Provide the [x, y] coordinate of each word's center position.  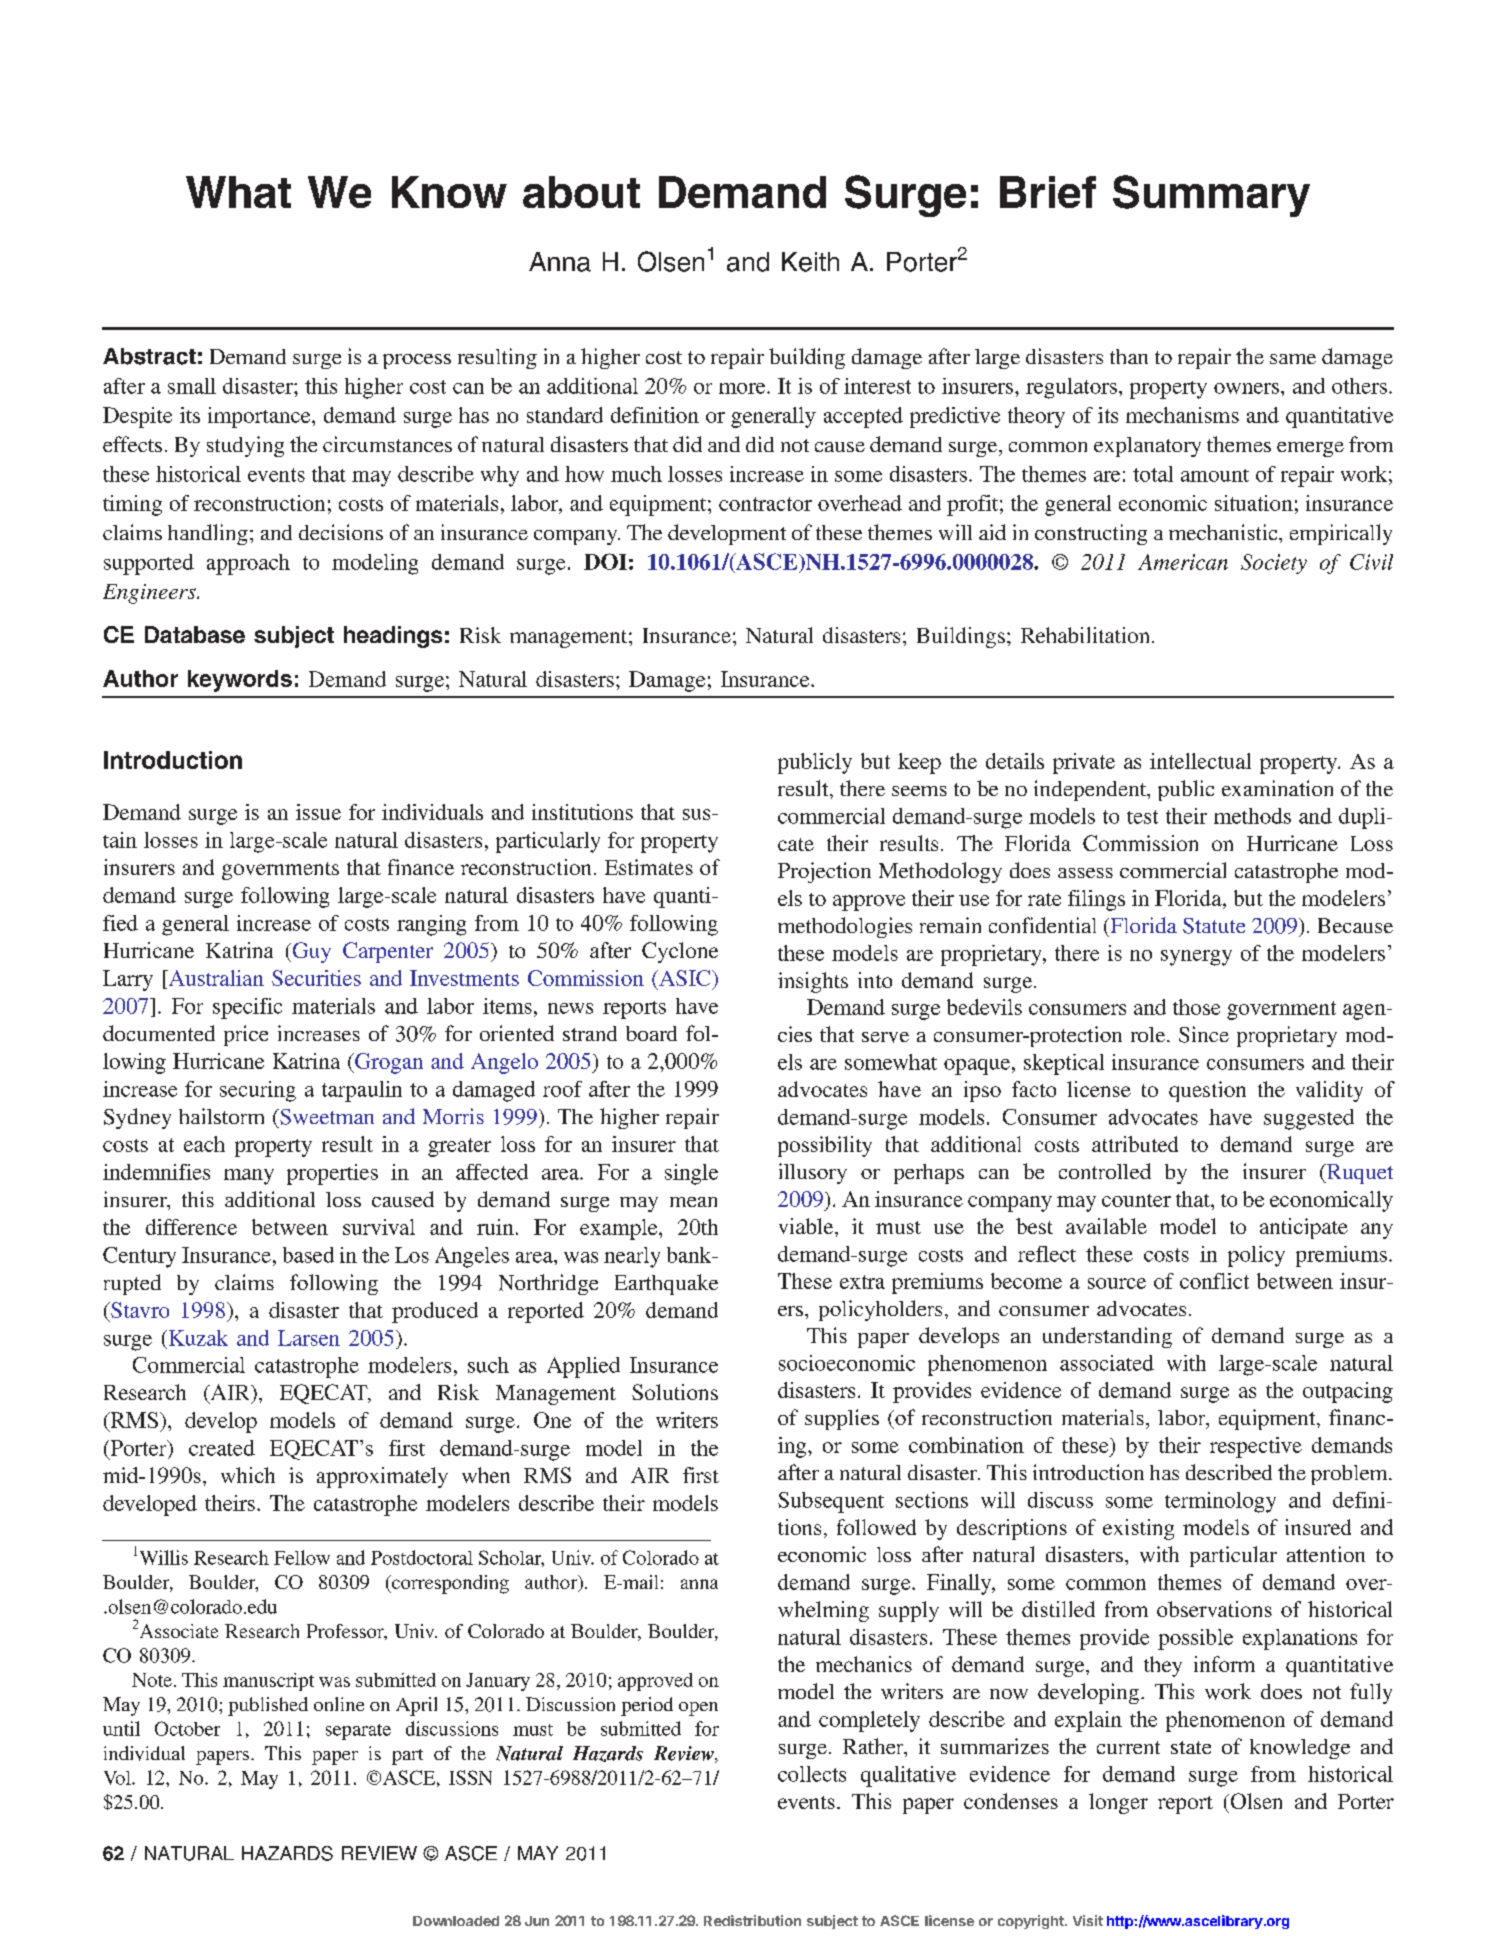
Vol [118, 1778]
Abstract [149, 356]
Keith [810, 262]
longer [1118, 1803]
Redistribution [752, 1920]
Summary [1211, 196]
